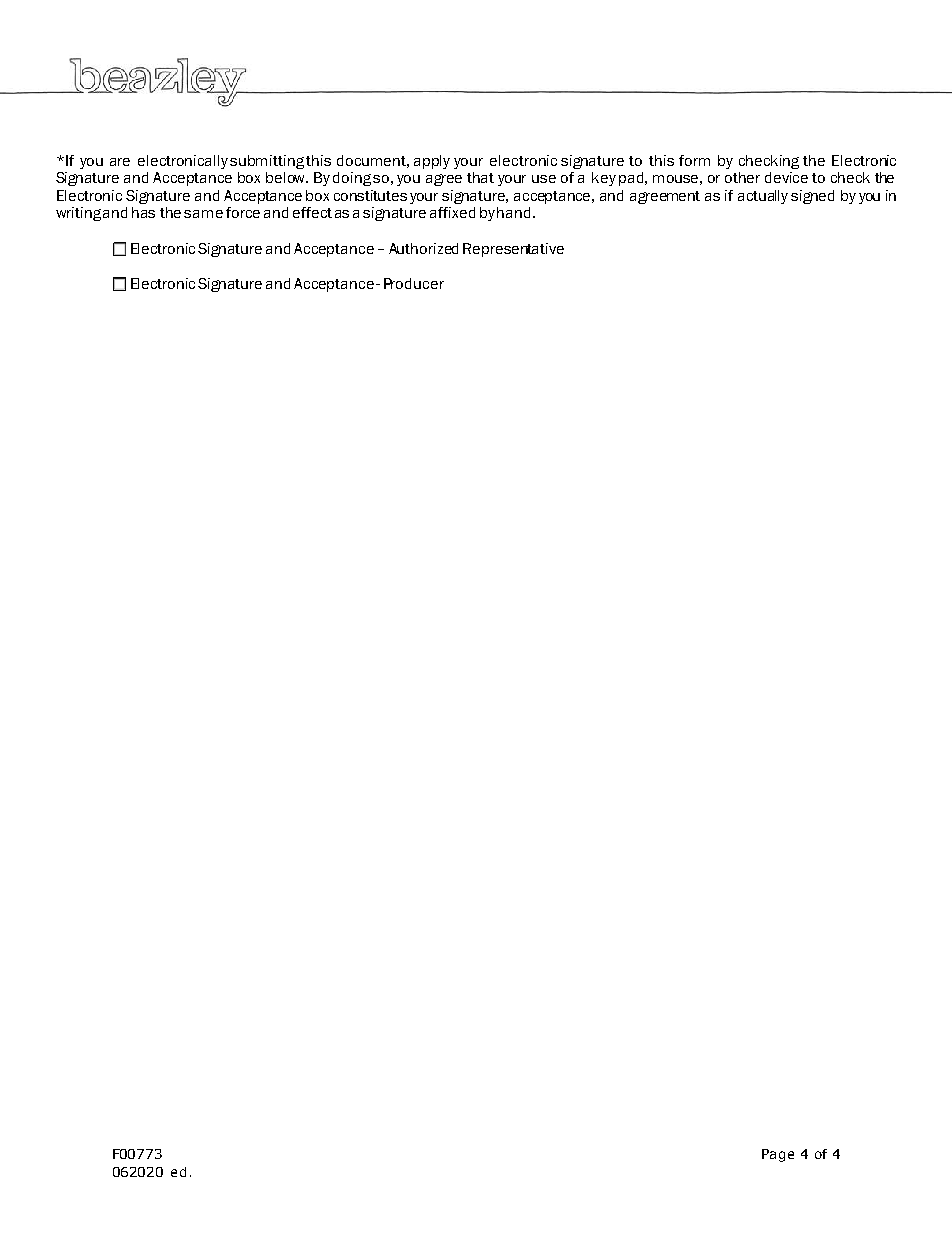 This document has height=1233, width=952. I want to click on Authorized, so click(423, 248).
